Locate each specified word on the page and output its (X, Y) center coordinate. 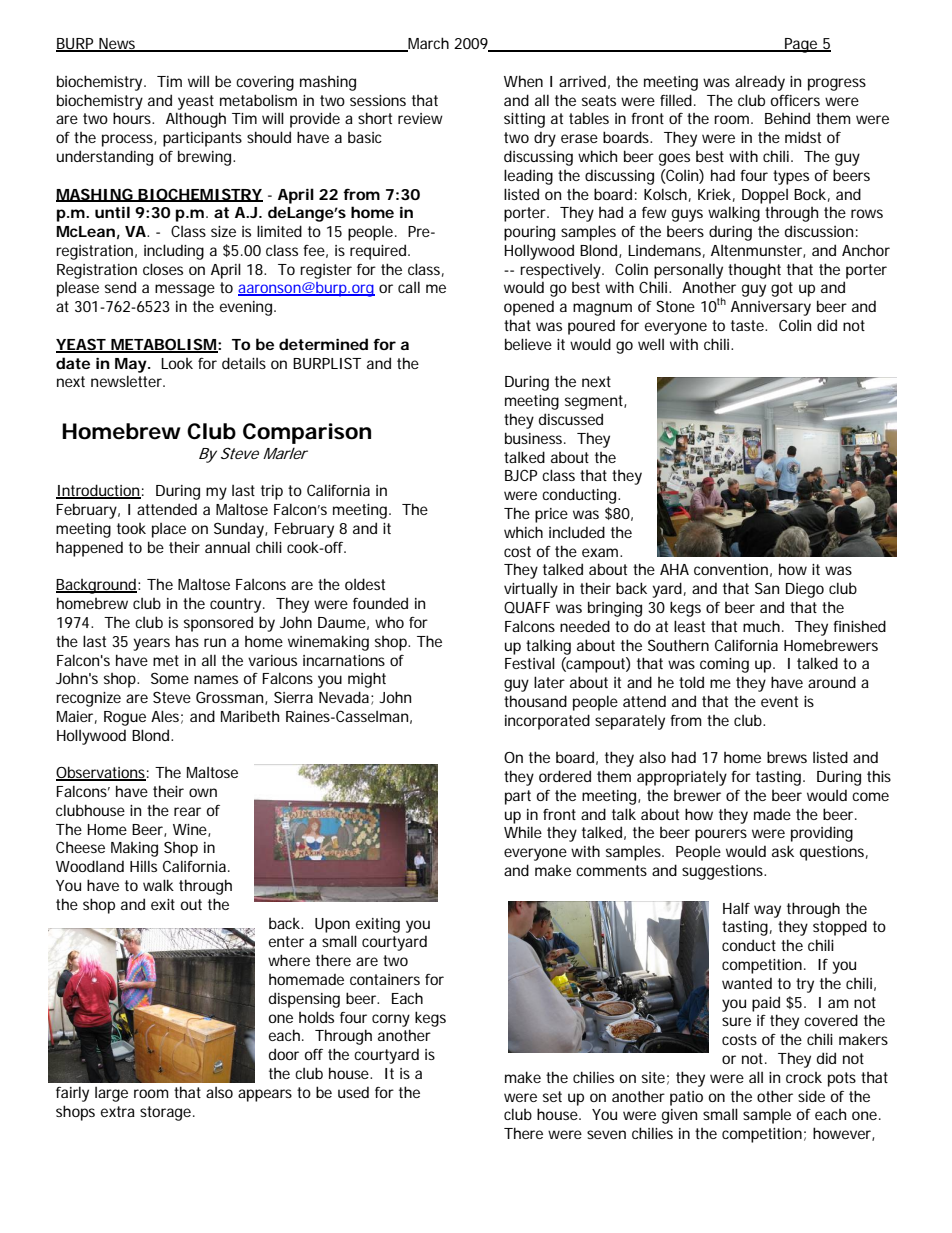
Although (196, 120)
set (552, 1096)
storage (167, 1113)
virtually (531, 590)
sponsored (218, 624)
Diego (805, 590)
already (760, 83)
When (523, 81)
